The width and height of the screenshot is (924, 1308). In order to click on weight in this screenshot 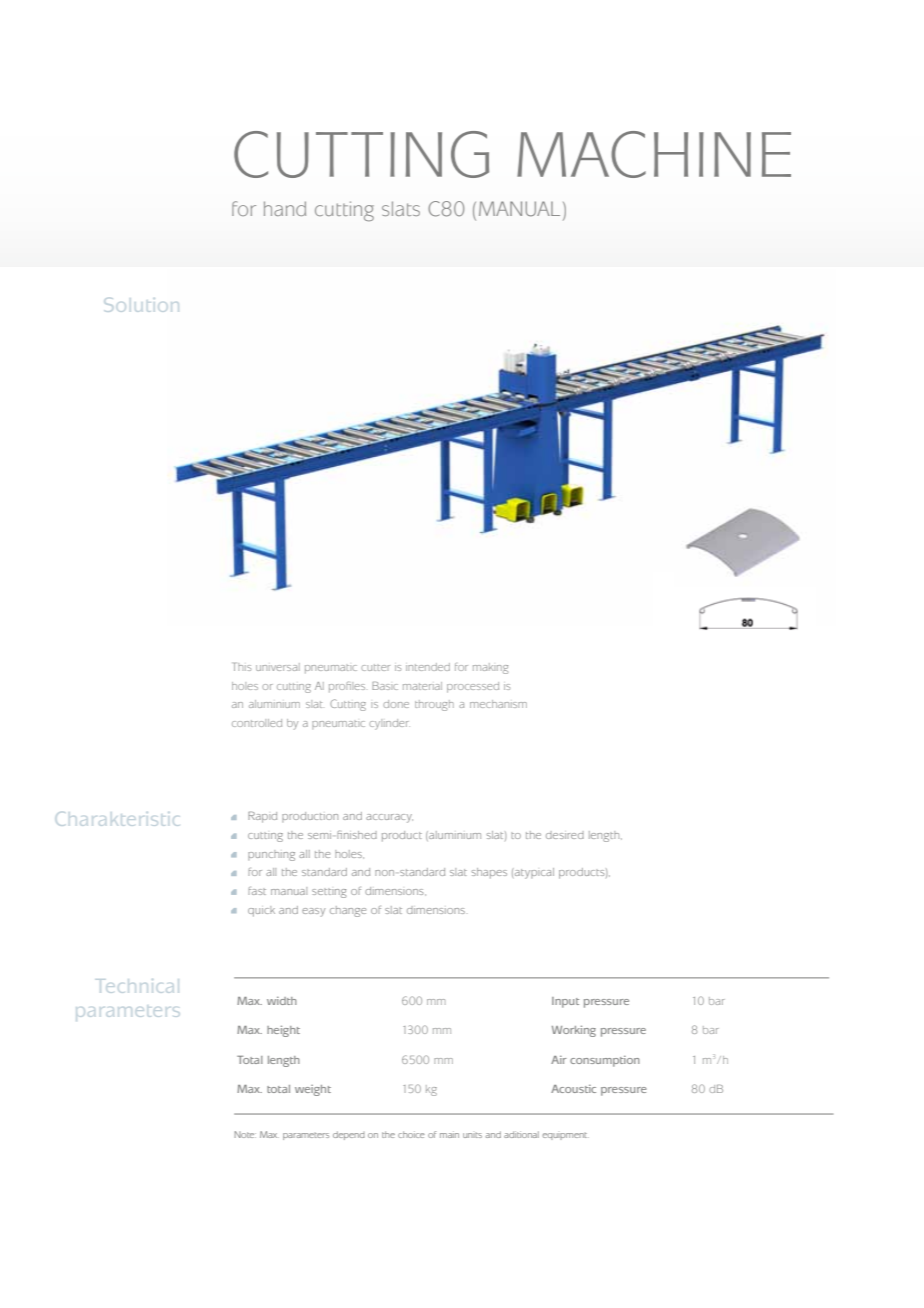, I will do `click(313, 1090)`.
